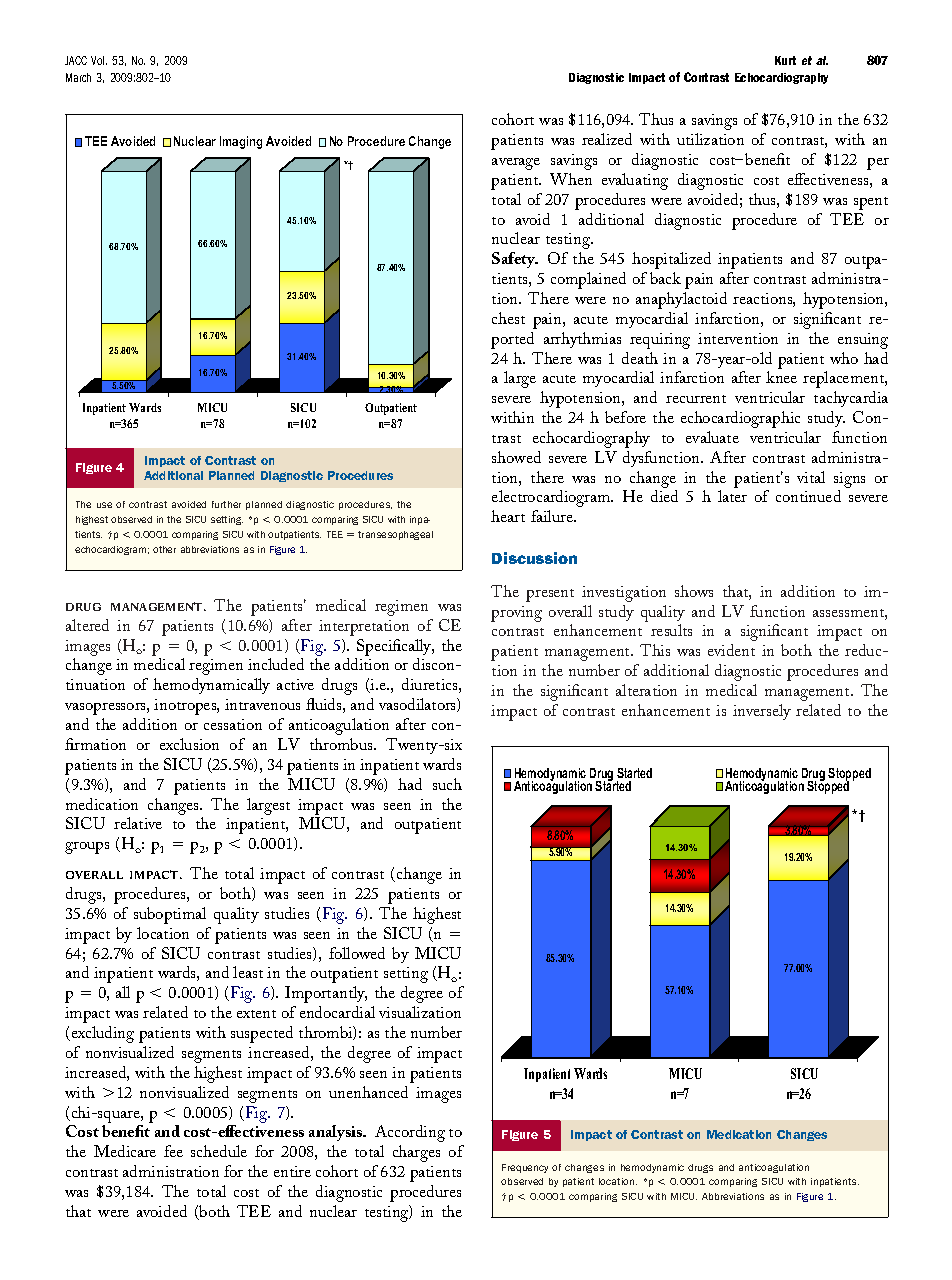 The height and width of the screenshot is (1280, 952). What do you see at coordinates (170, 915) in the screenshot?
I see `suboptimal` at bounding box center [170, 915].
